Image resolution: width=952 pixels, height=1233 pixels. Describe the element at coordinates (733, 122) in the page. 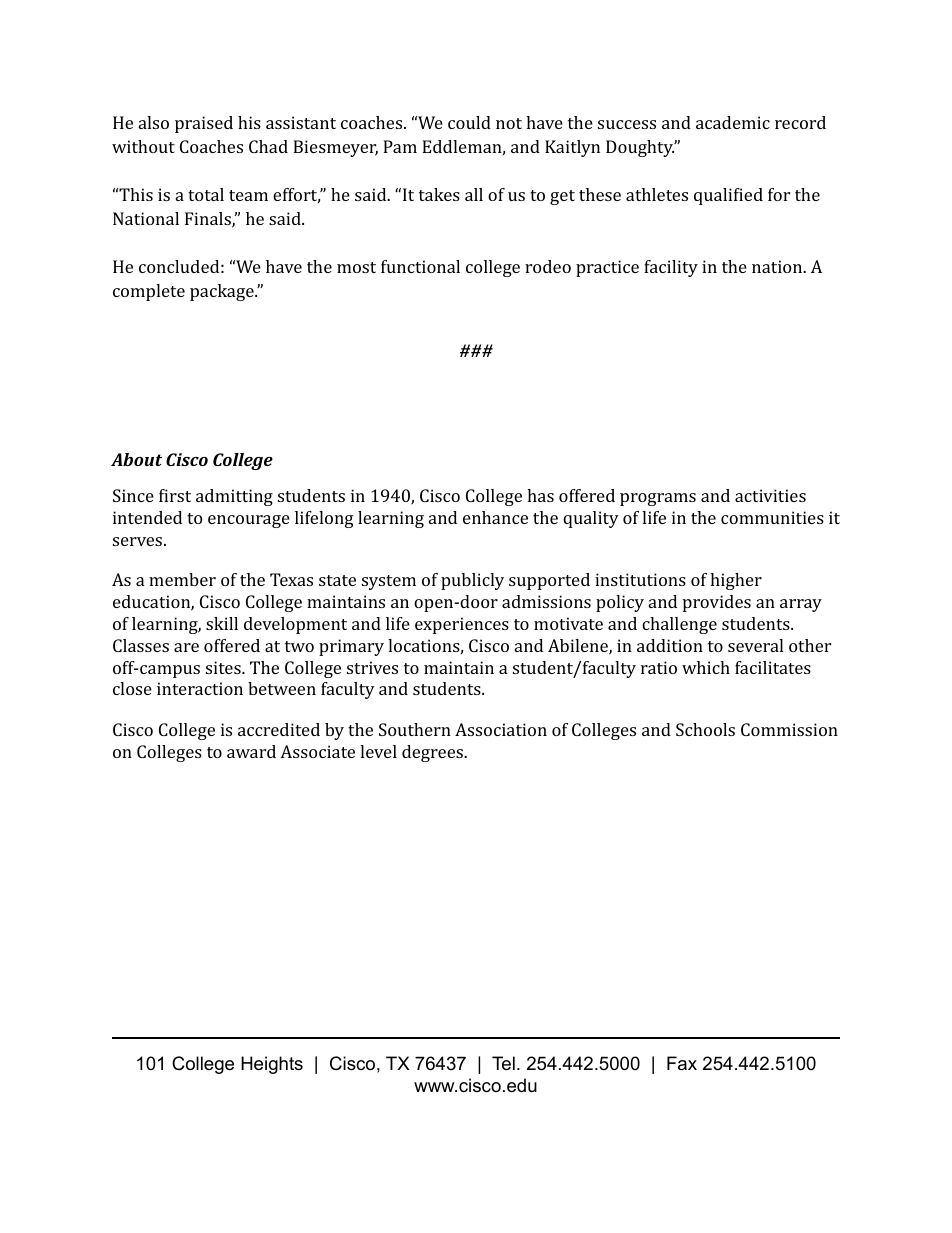

I see `academic` at that location.
